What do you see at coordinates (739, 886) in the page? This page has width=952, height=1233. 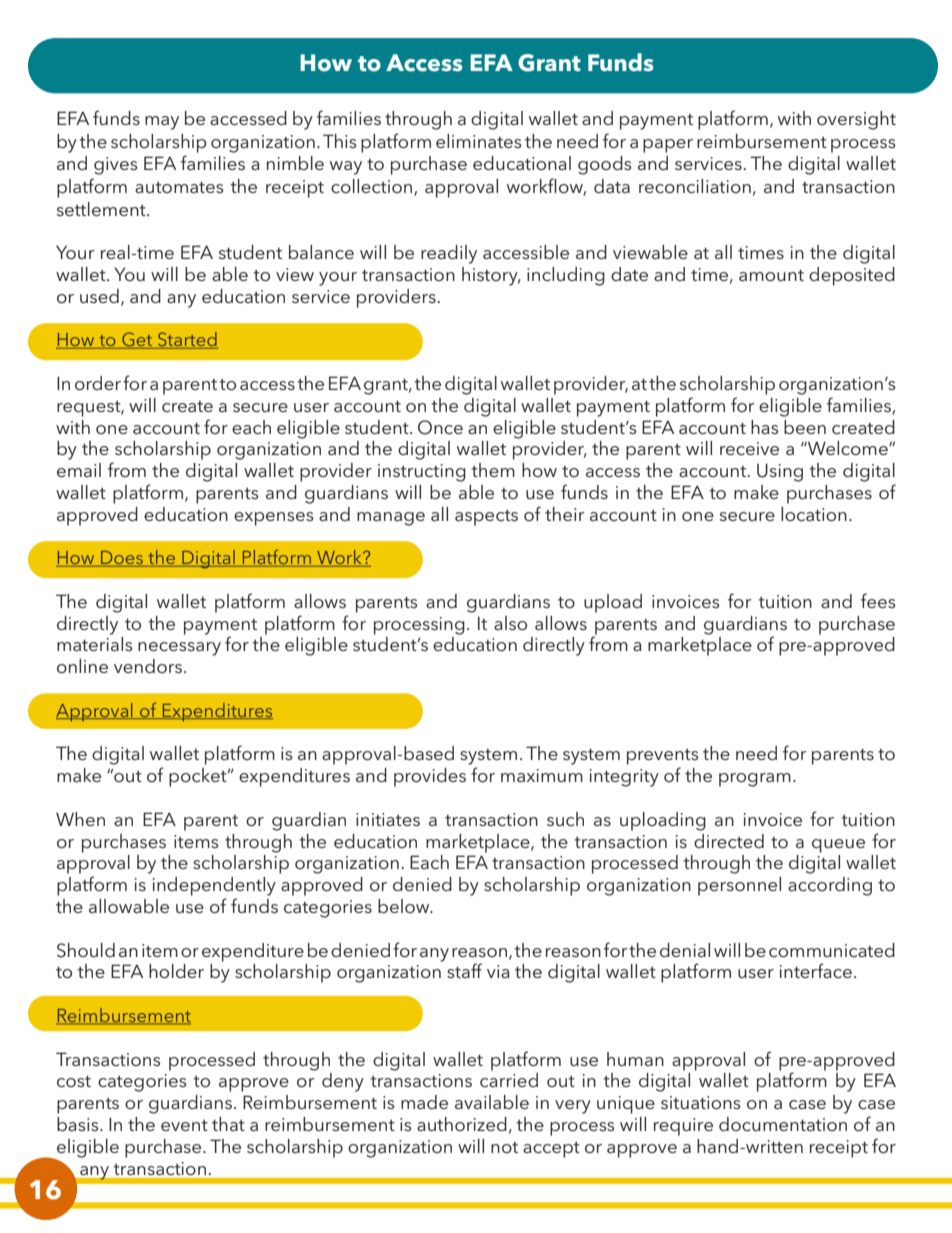 I see `personnel` at bounding box center [739, 886].
